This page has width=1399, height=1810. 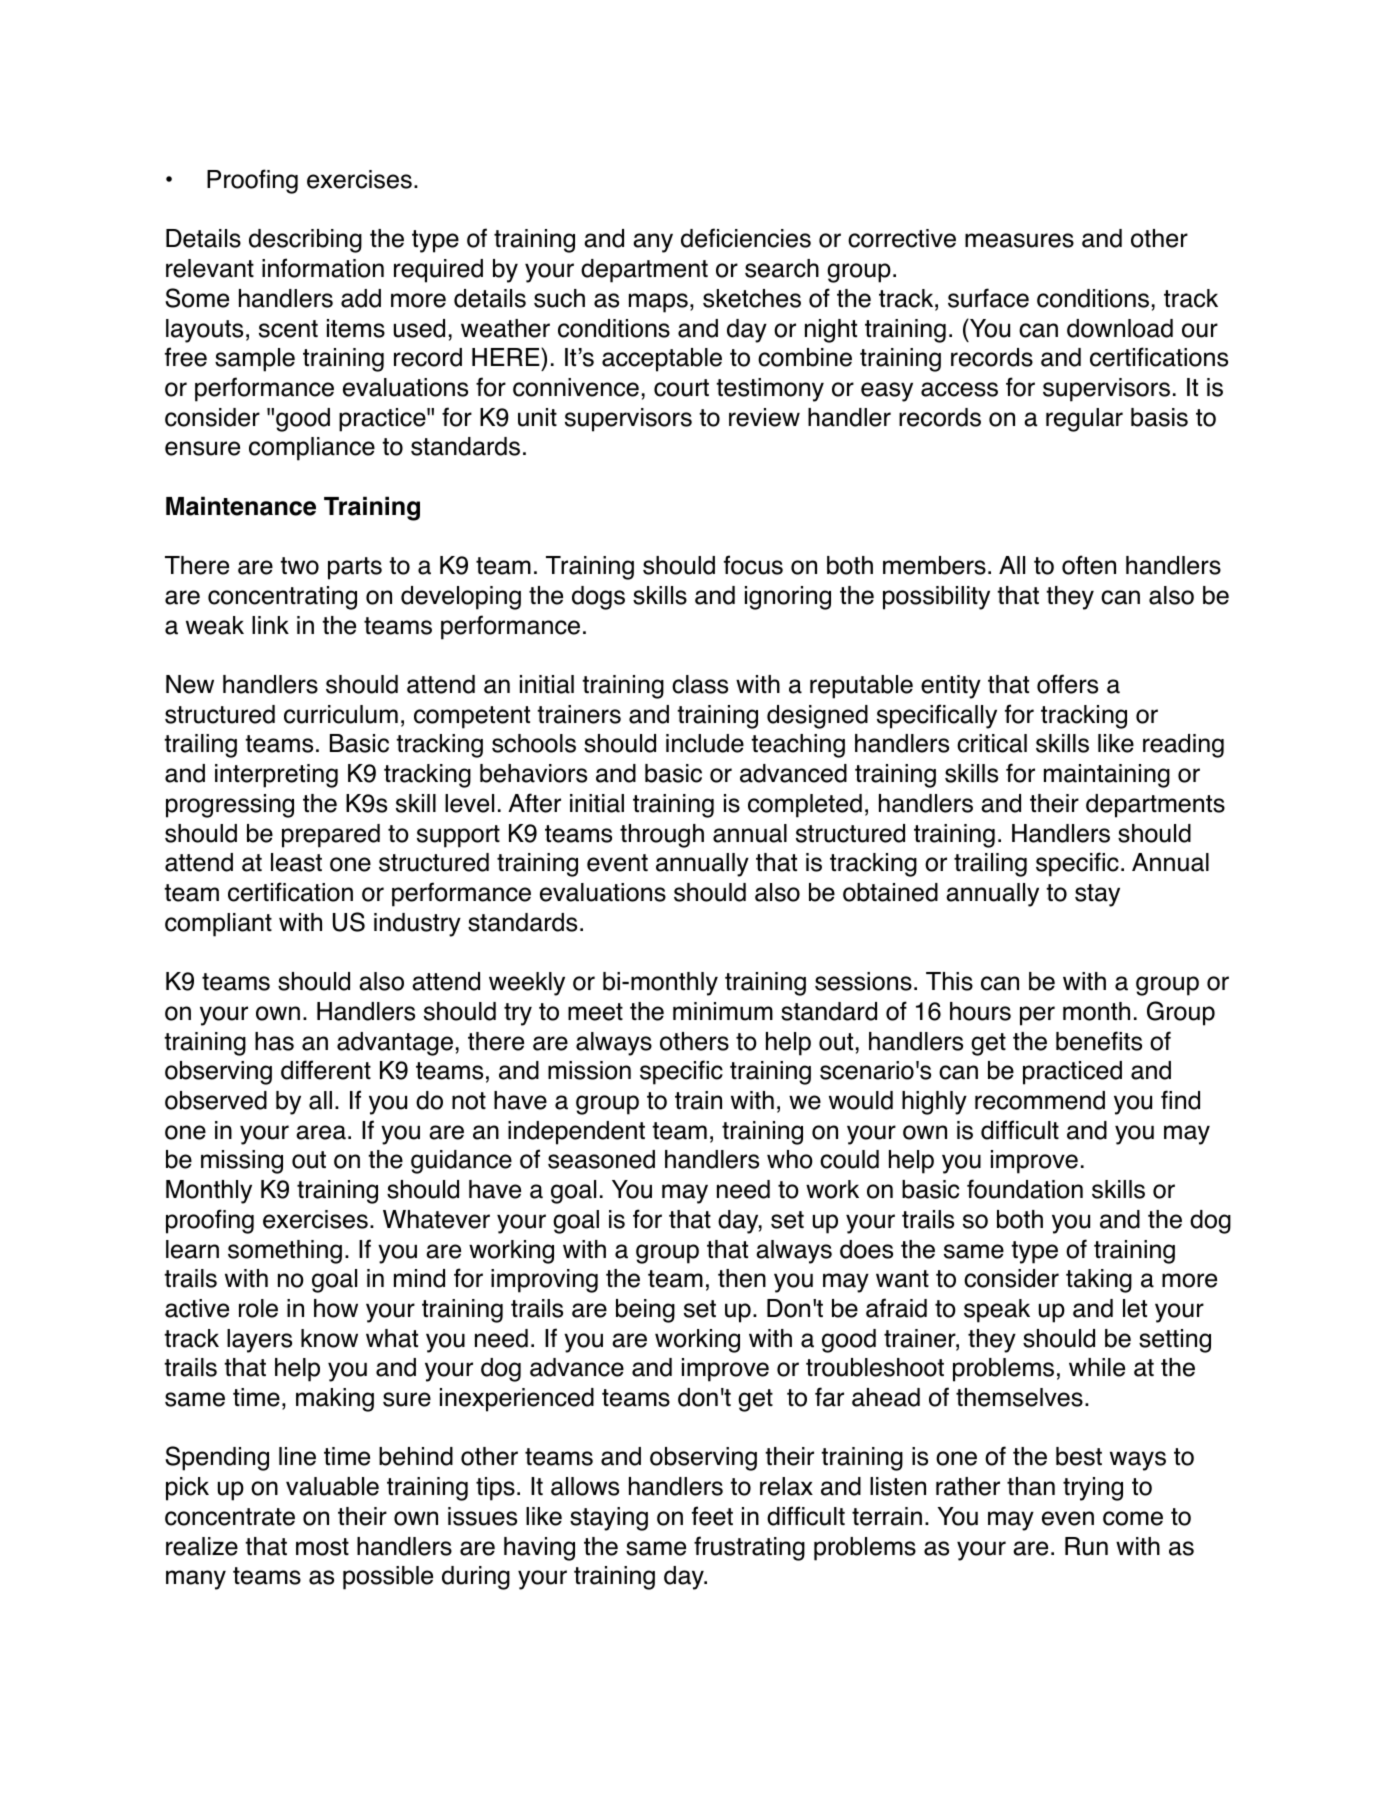 What do you see at coordinates (1040, 1100) in the page?
I see `recommend` at bounding box center [1040, 1100].
